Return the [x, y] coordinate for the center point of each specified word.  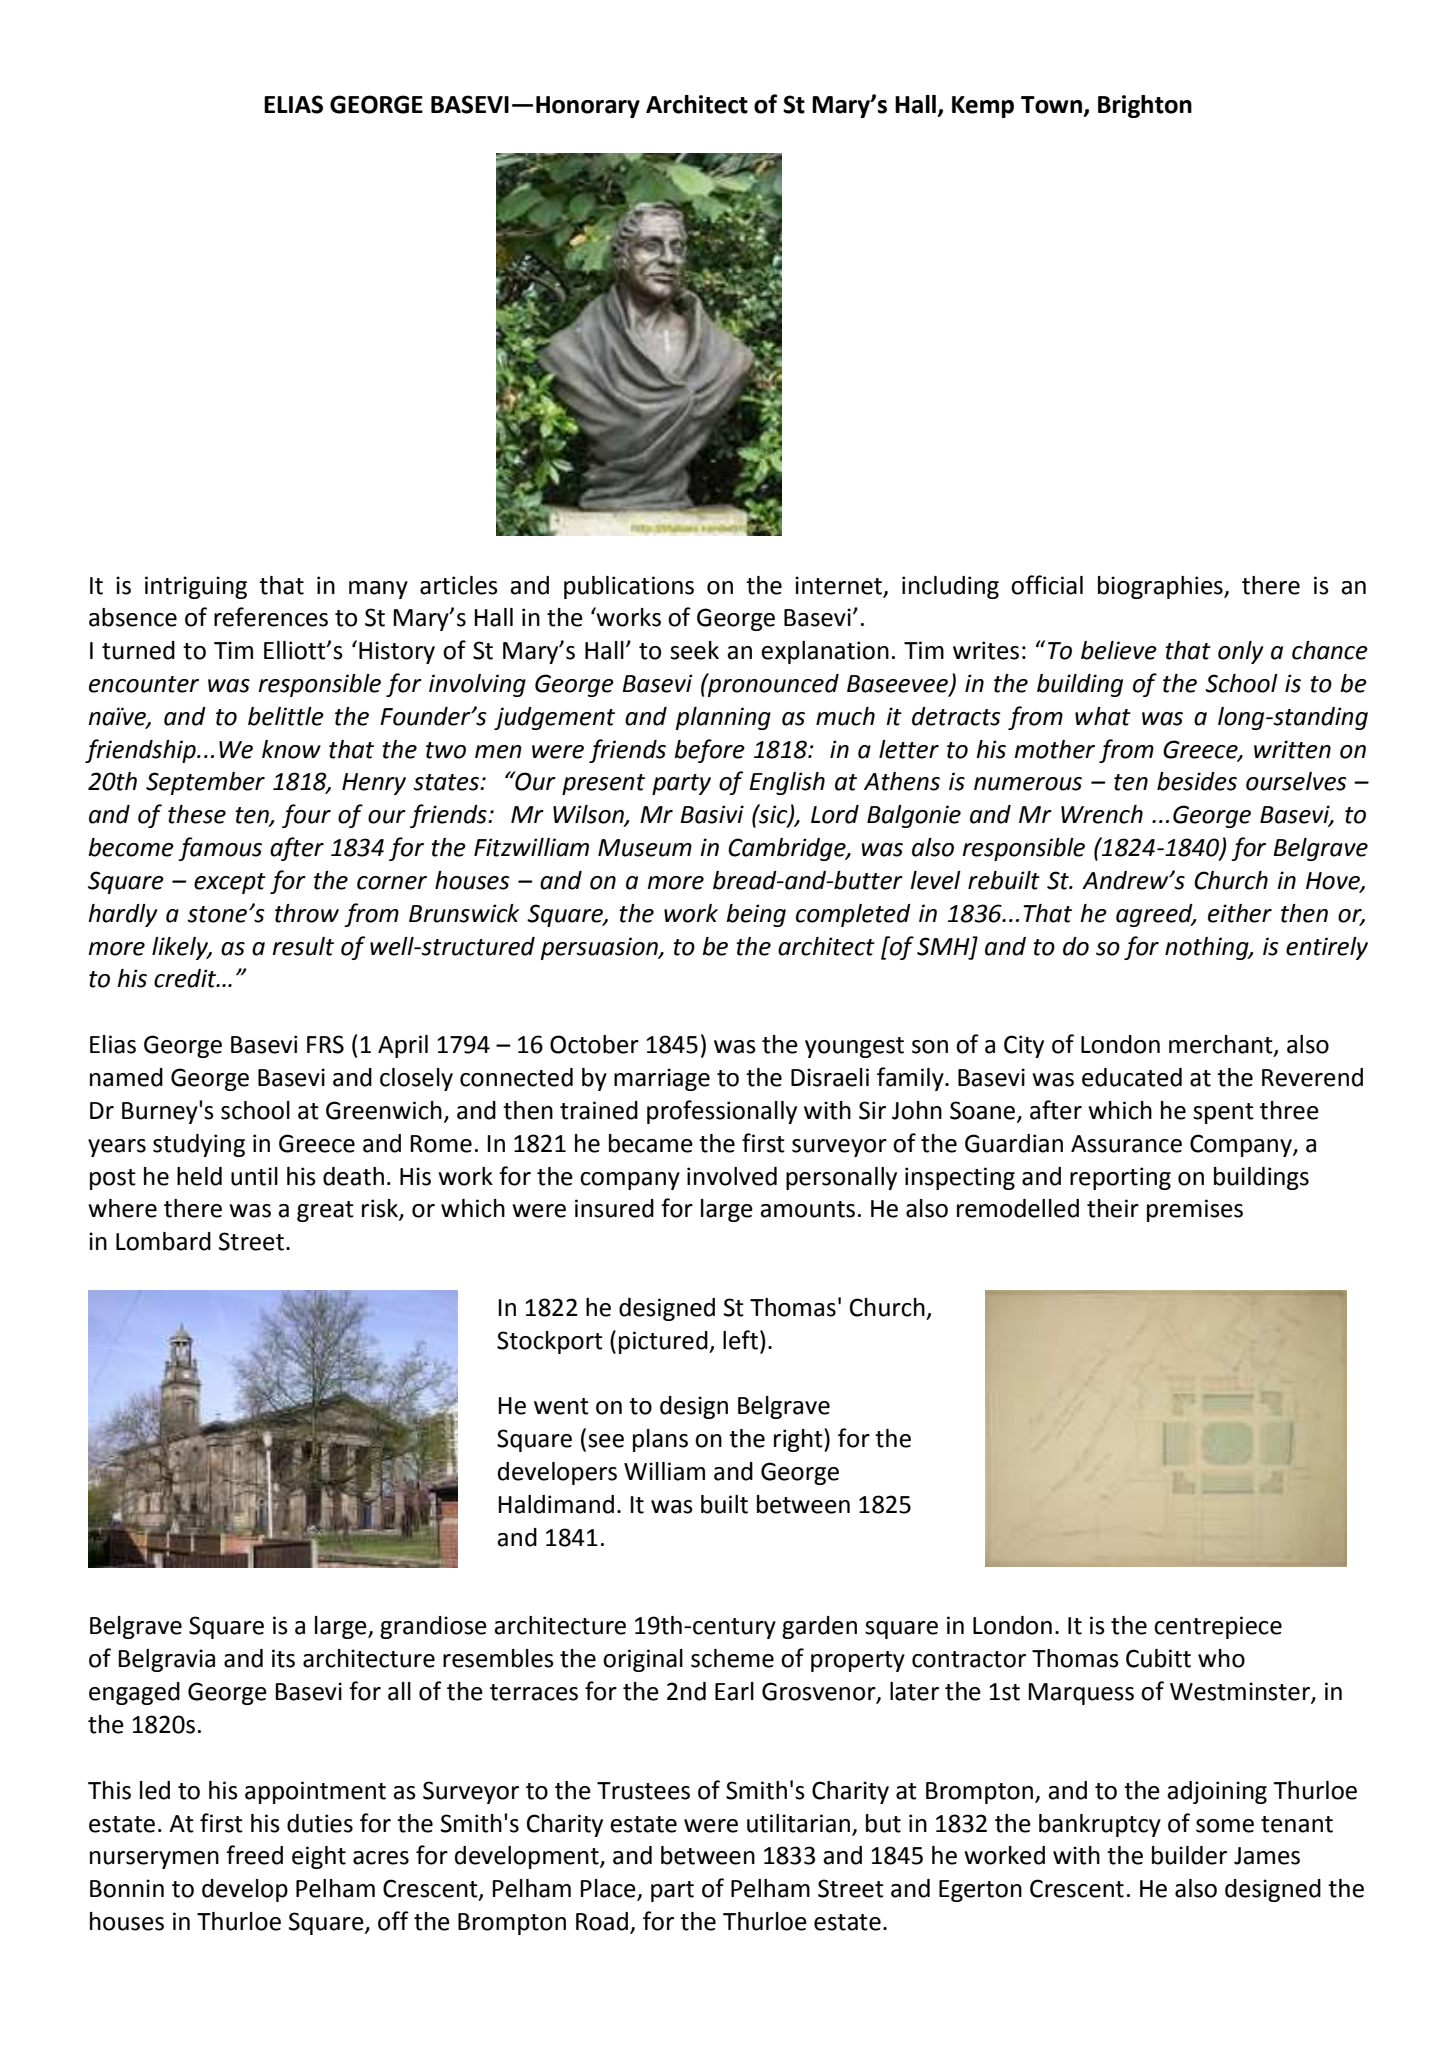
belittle [286, 716]
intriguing [196, 587]
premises [1195, 1210]
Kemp [983, 107]
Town [1051, 105]
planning [723, 718]
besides [1197, 781]
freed [254, 1855]
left [740, 1340]
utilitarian [798, 1823]
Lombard [163, 1241]
